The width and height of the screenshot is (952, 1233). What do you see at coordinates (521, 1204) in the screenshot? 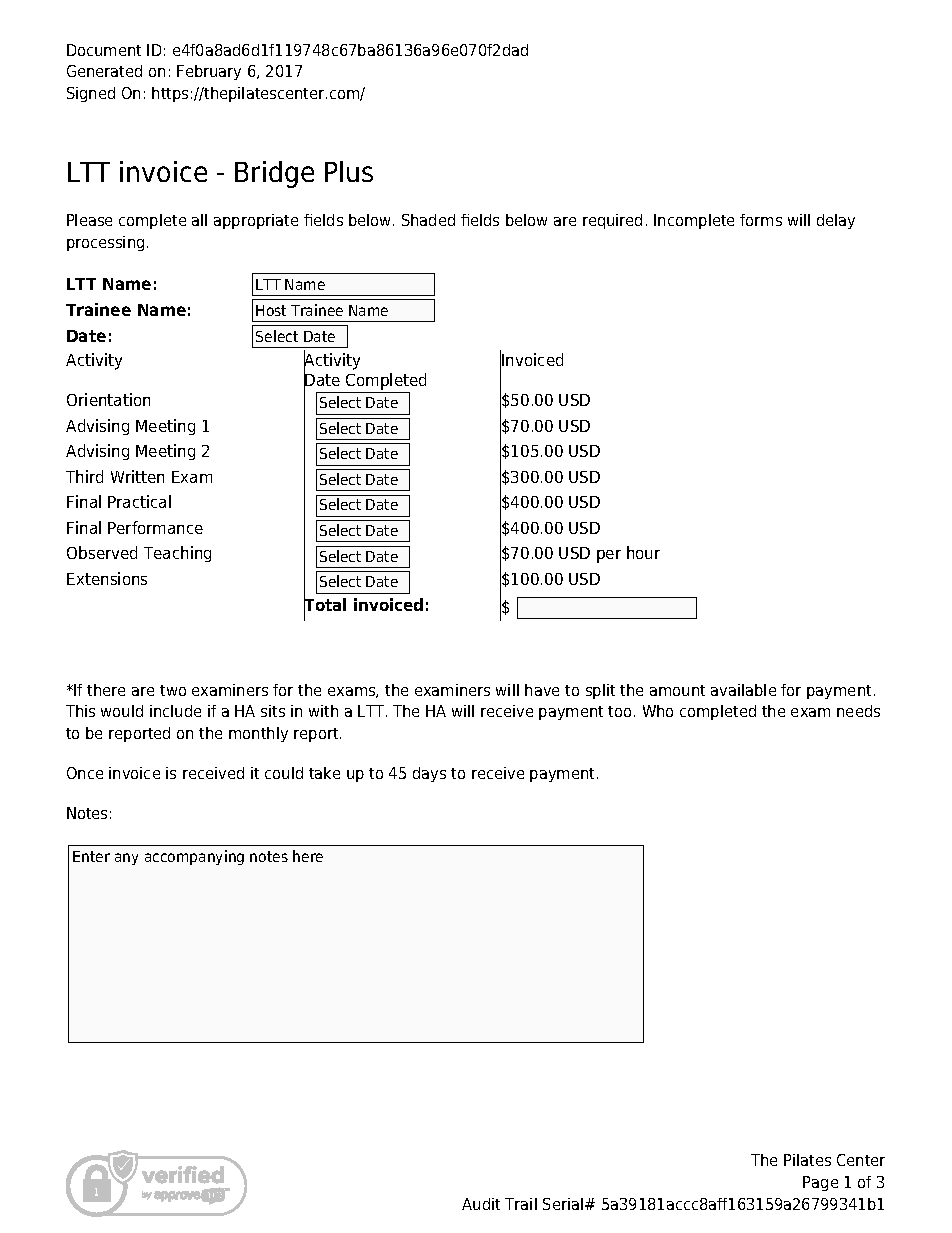
I see `Trail` at bounding box center [521, 1204].
